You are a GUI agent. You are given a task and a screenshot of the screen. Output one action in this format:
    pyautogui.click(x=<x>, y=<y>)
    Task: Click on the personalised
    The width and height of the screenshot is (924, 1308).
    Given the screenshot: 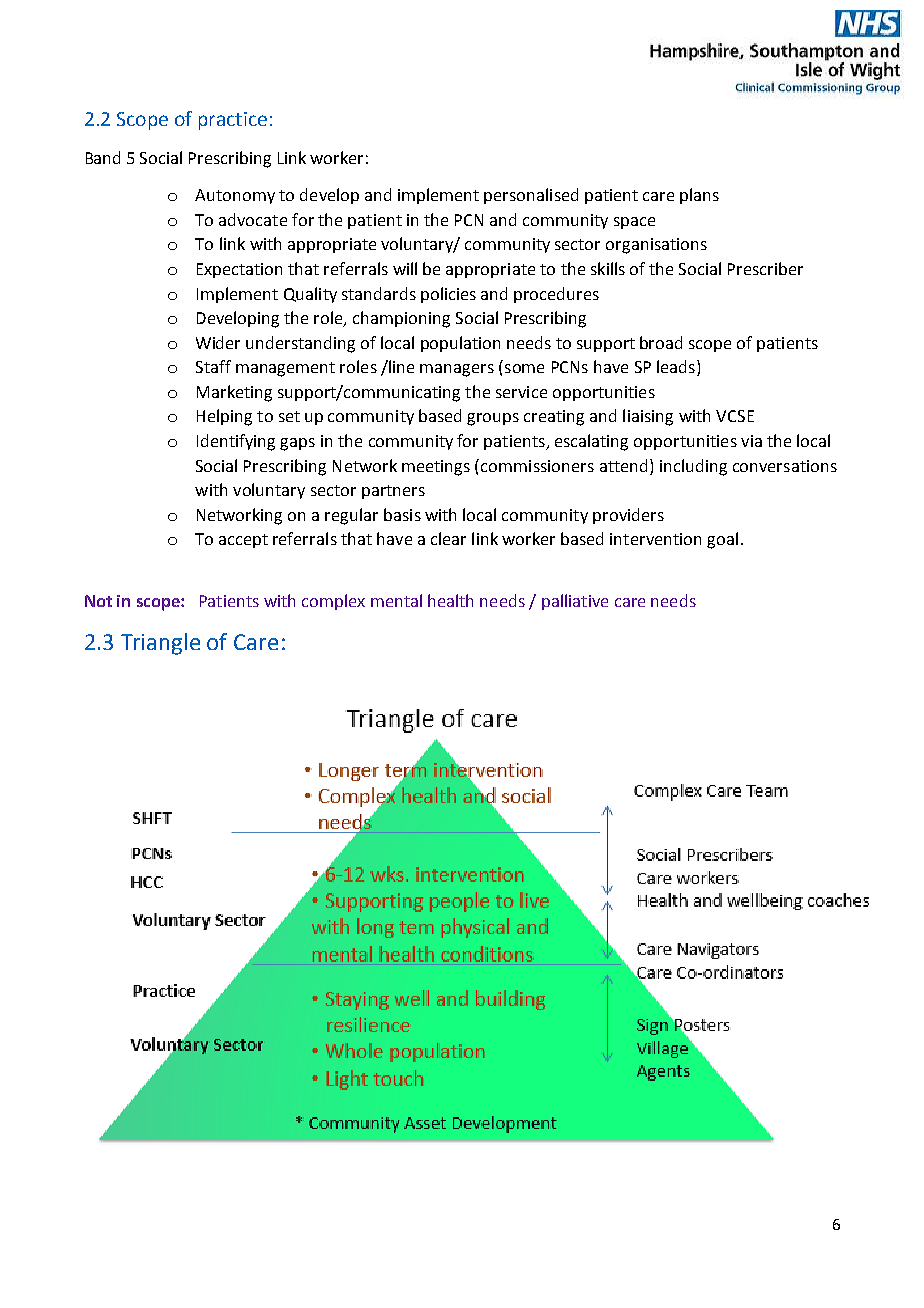 What is the action you would take?
    pyautogui.click(x=531, y=196)
